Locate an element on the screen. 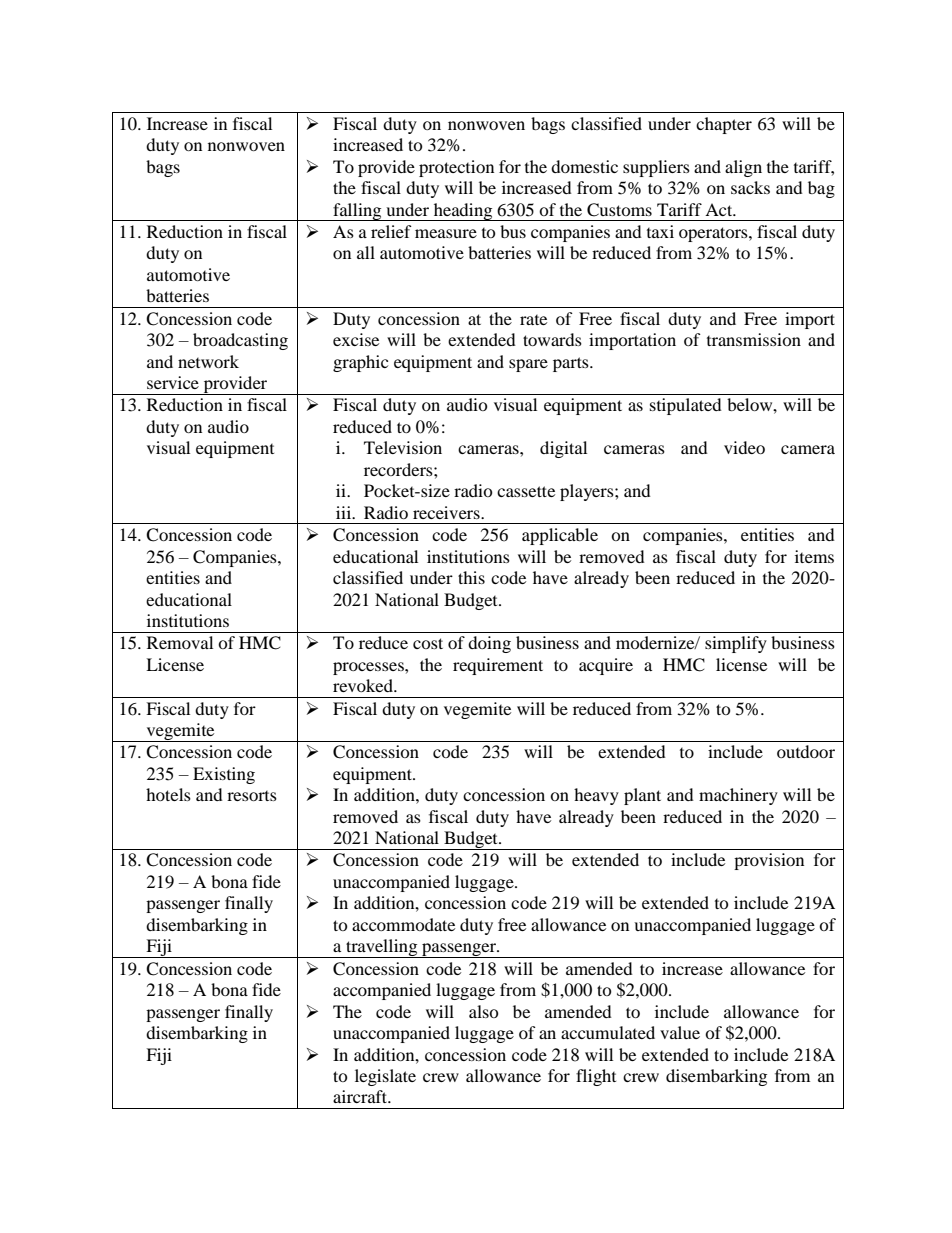  resorts is located at coordinates (252, 796).
